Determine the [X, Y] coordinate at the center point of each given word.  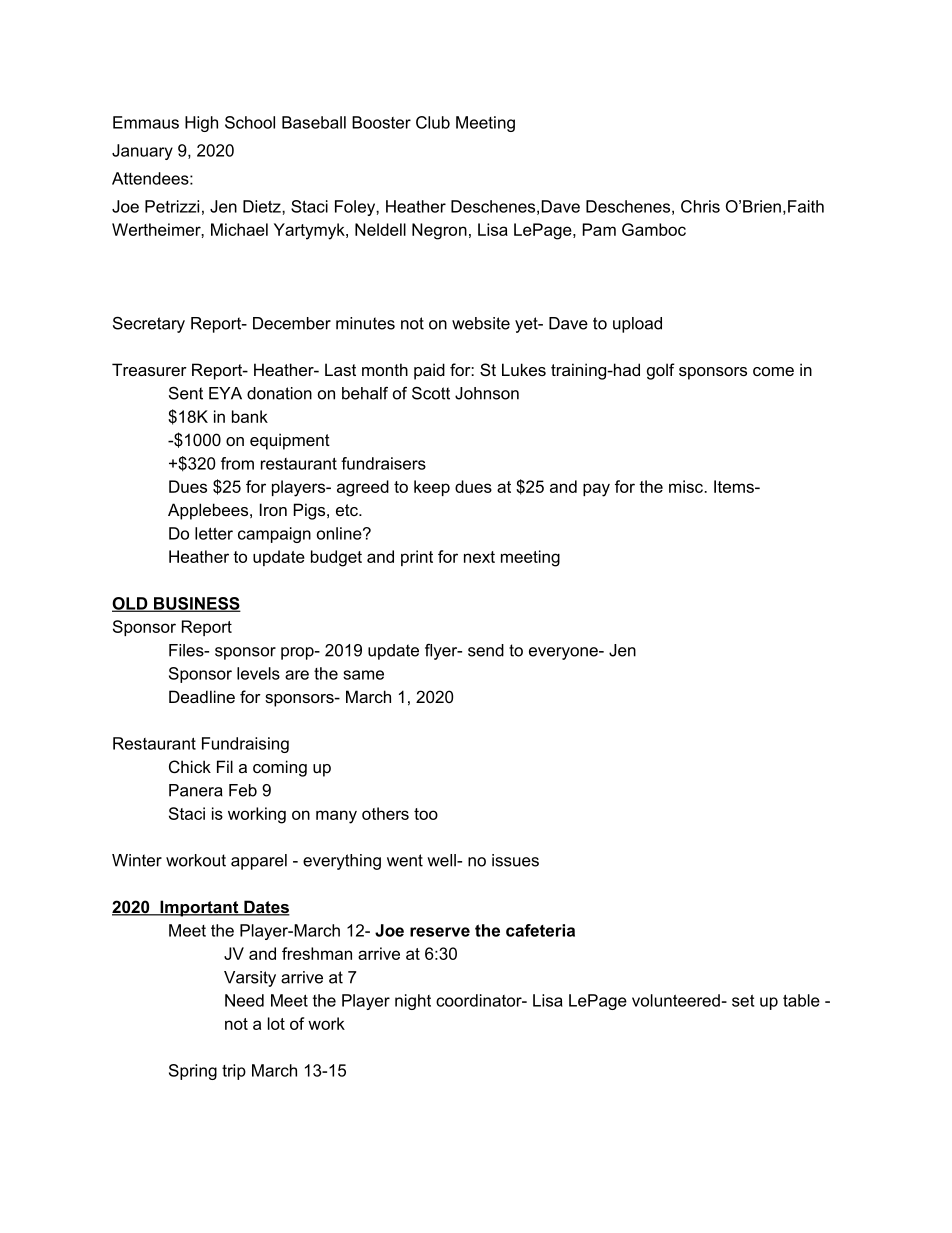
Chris [700, 206]
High [201, 124]
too [426, 814]
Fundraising [245, 745]
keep [432, 488]
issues [515, 860]
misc [687, 486]
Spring [193, 1072]
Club [433, 122]
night [413, 1002]
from [237, 463]
